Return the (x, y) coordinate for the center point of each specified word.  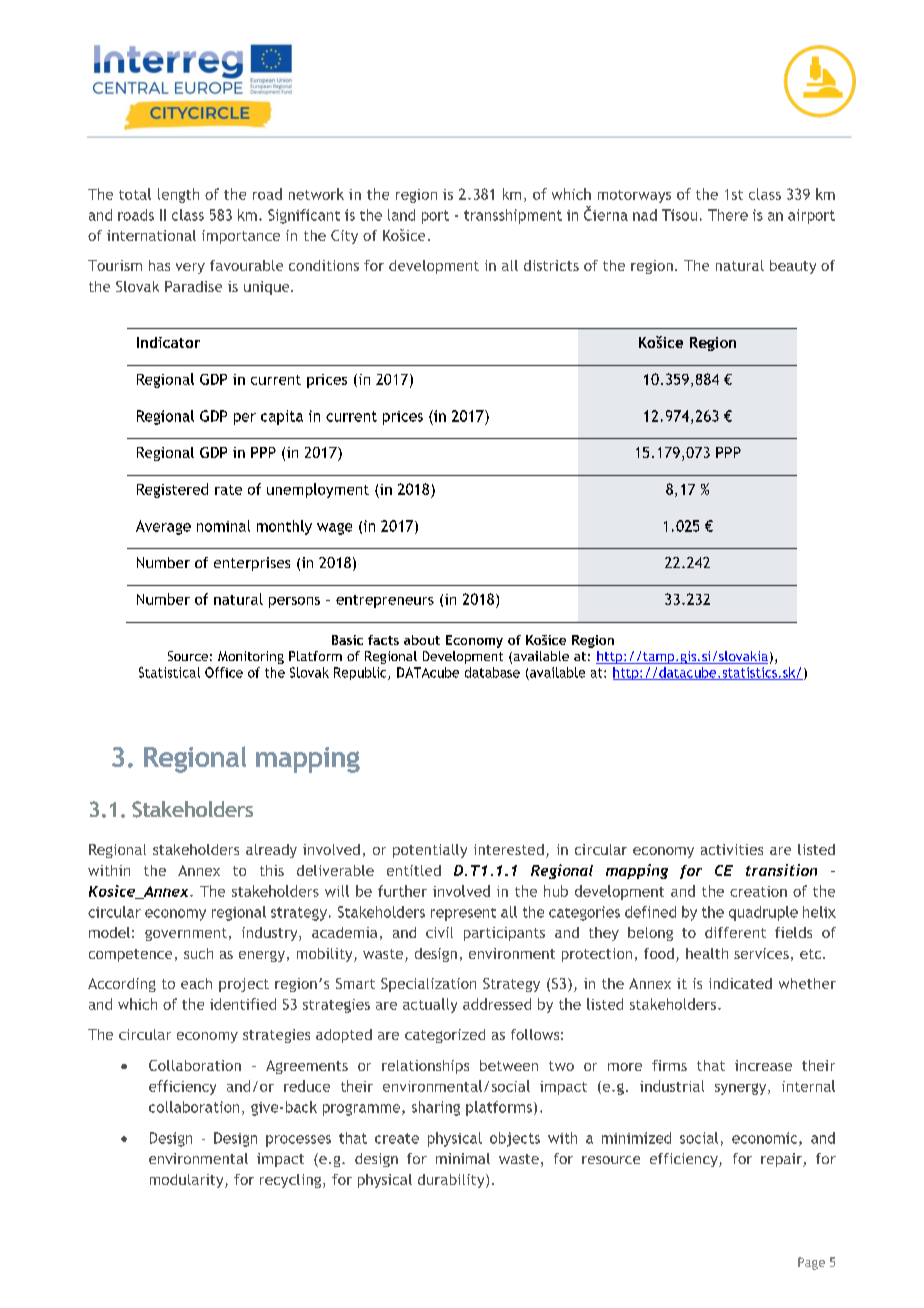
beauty (793, 267)
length (178, 195)
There (728, 215)
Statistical (169, 672)
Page (811, 1263)
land (401, 215)
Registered (172, 490)
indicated (740, 983)
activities (732, 849)
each (196, 983)
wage (334, 529)
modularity (188, 1181)
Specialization (428, 985)
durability (452, 1181)
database (492, 672)
